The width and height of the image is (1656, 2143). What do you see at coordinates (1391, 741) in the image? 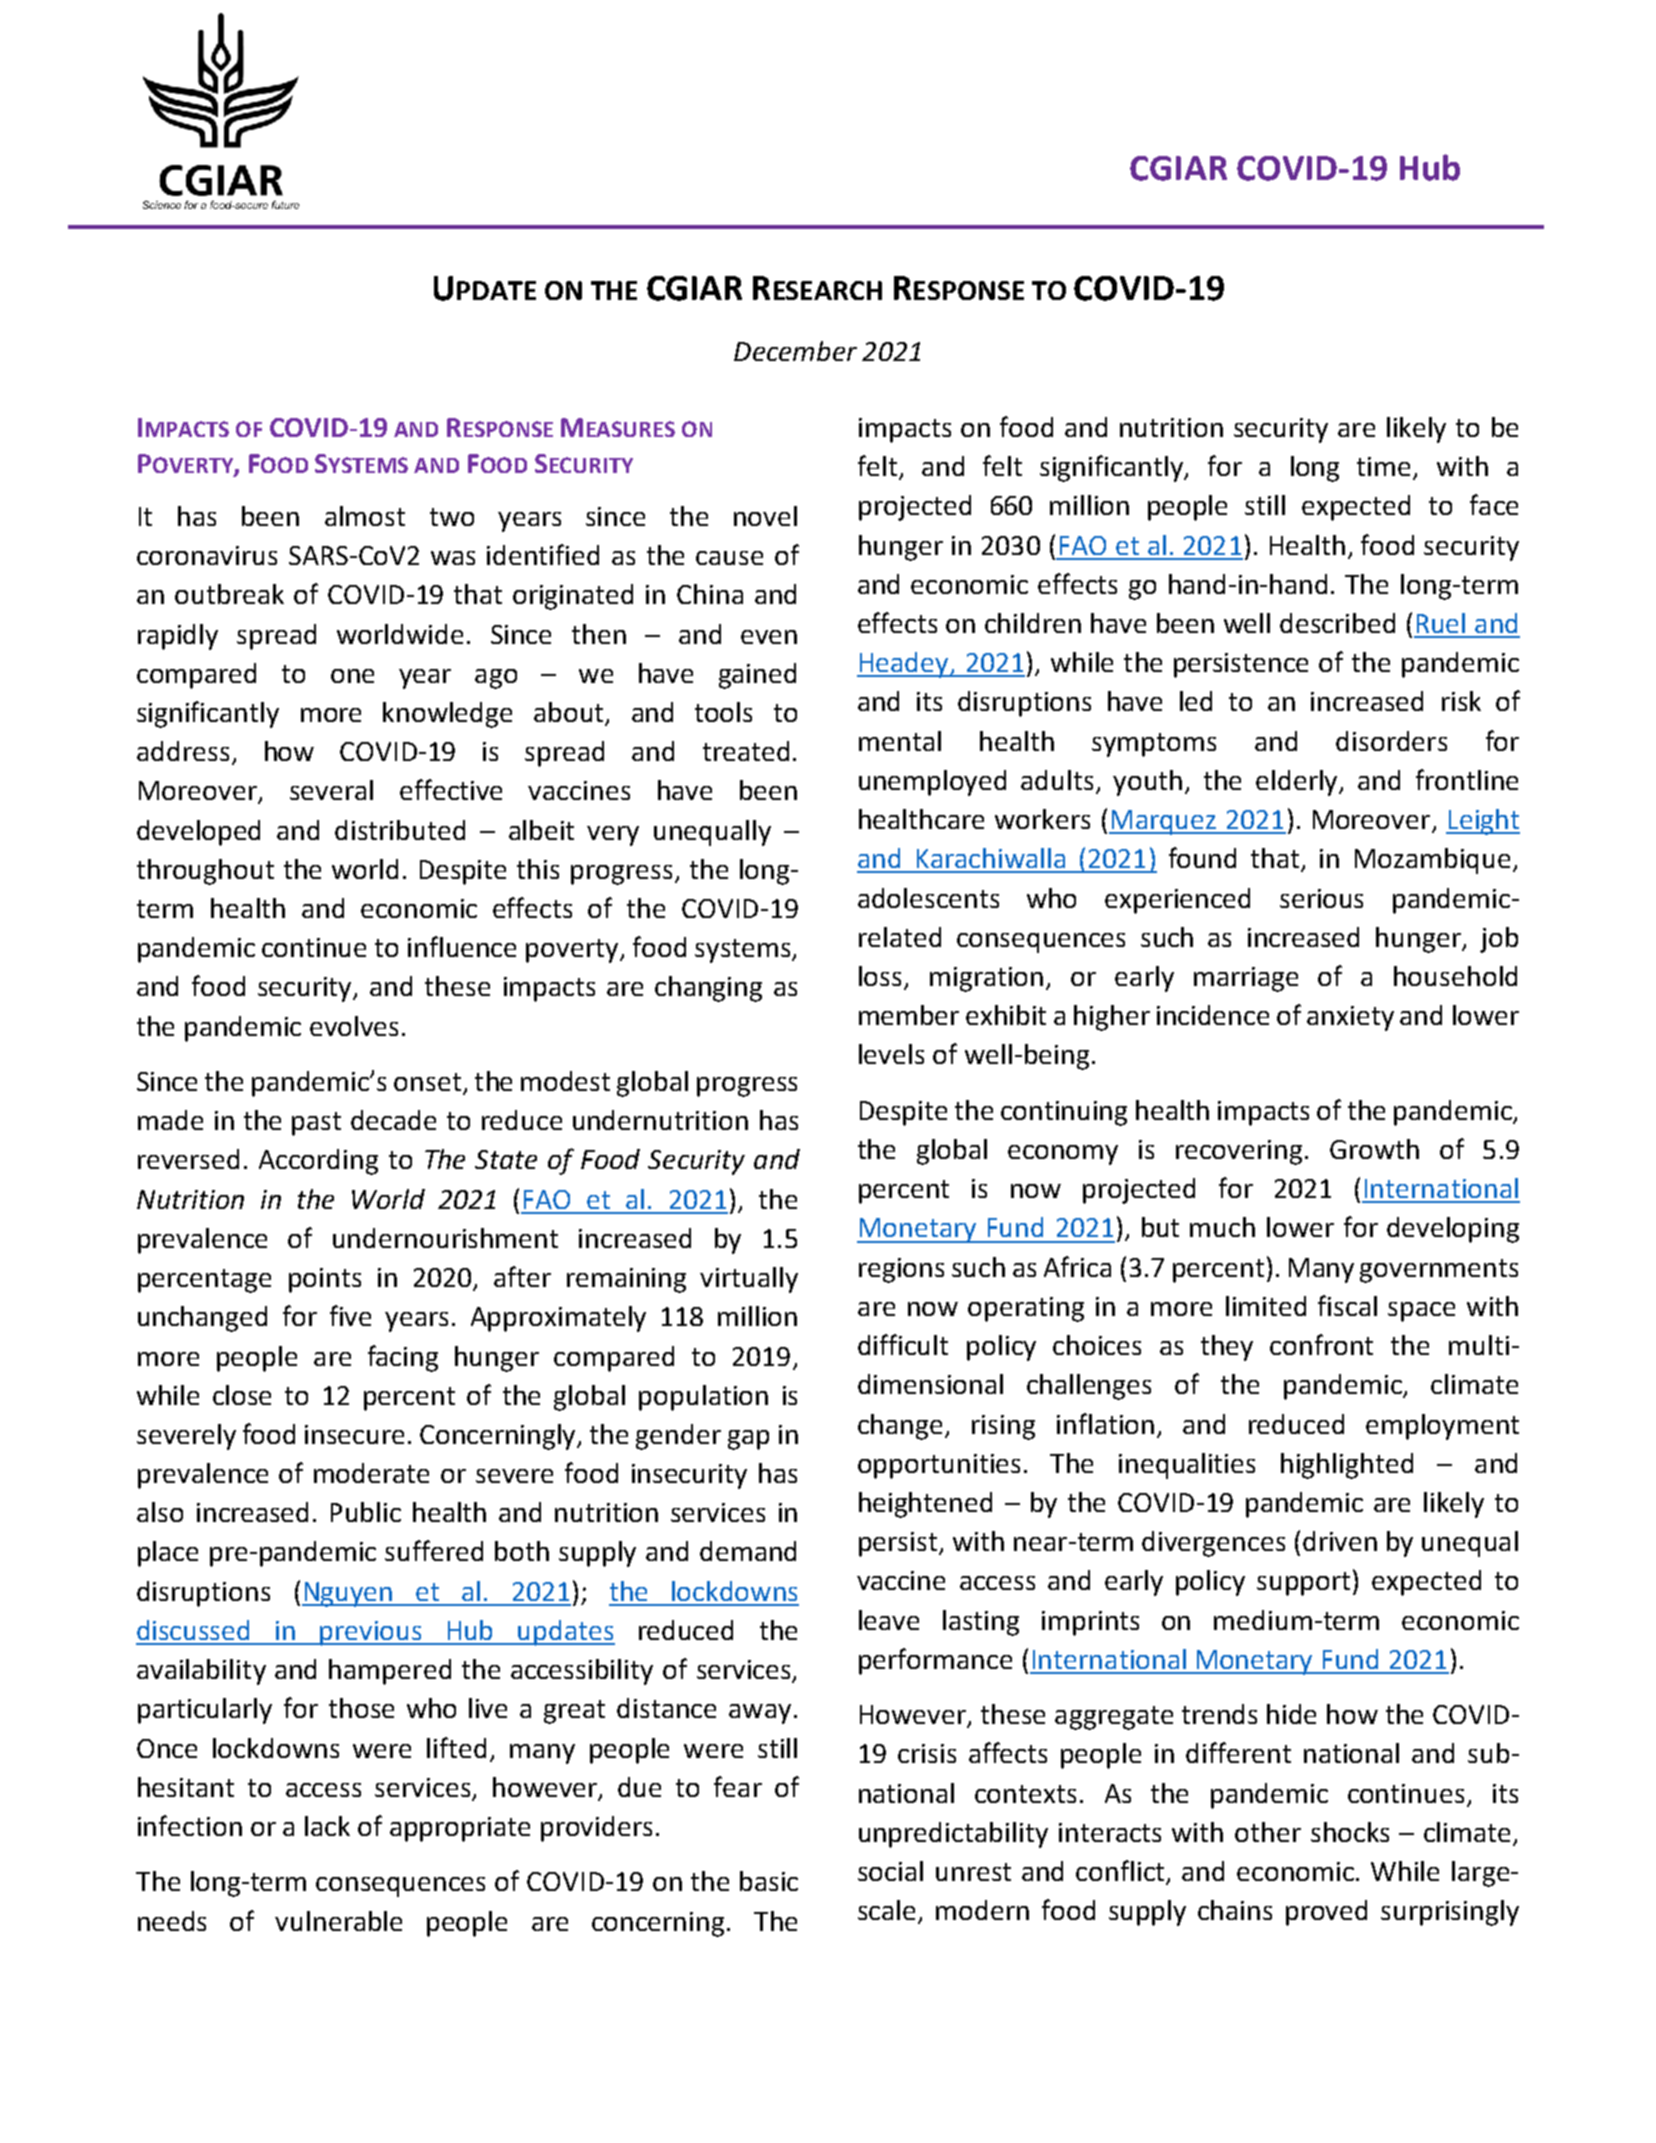
I see `disorders` at bounding box center [1391, 741].
